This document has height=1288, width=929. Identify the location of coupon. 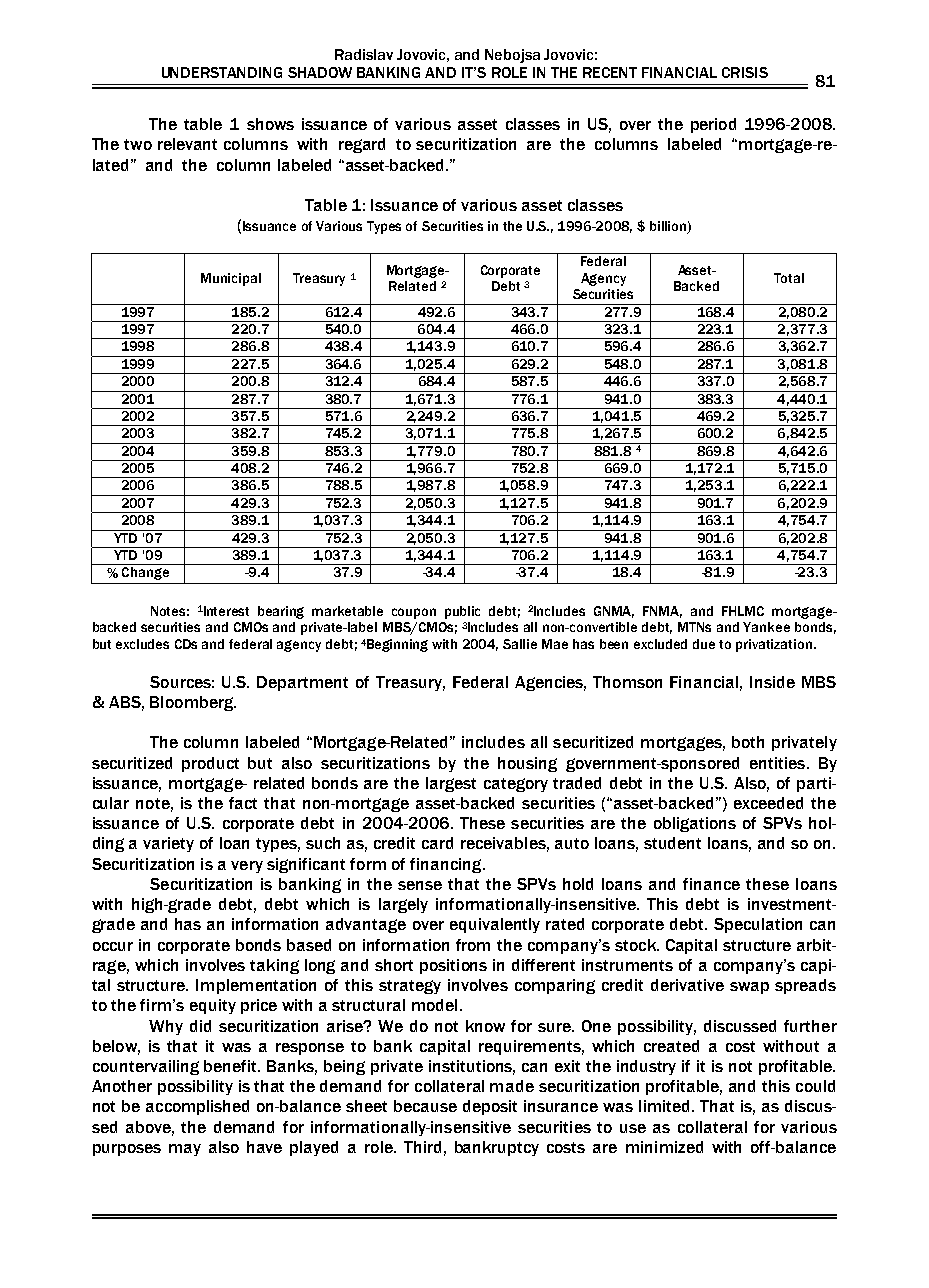
(414, 613).
